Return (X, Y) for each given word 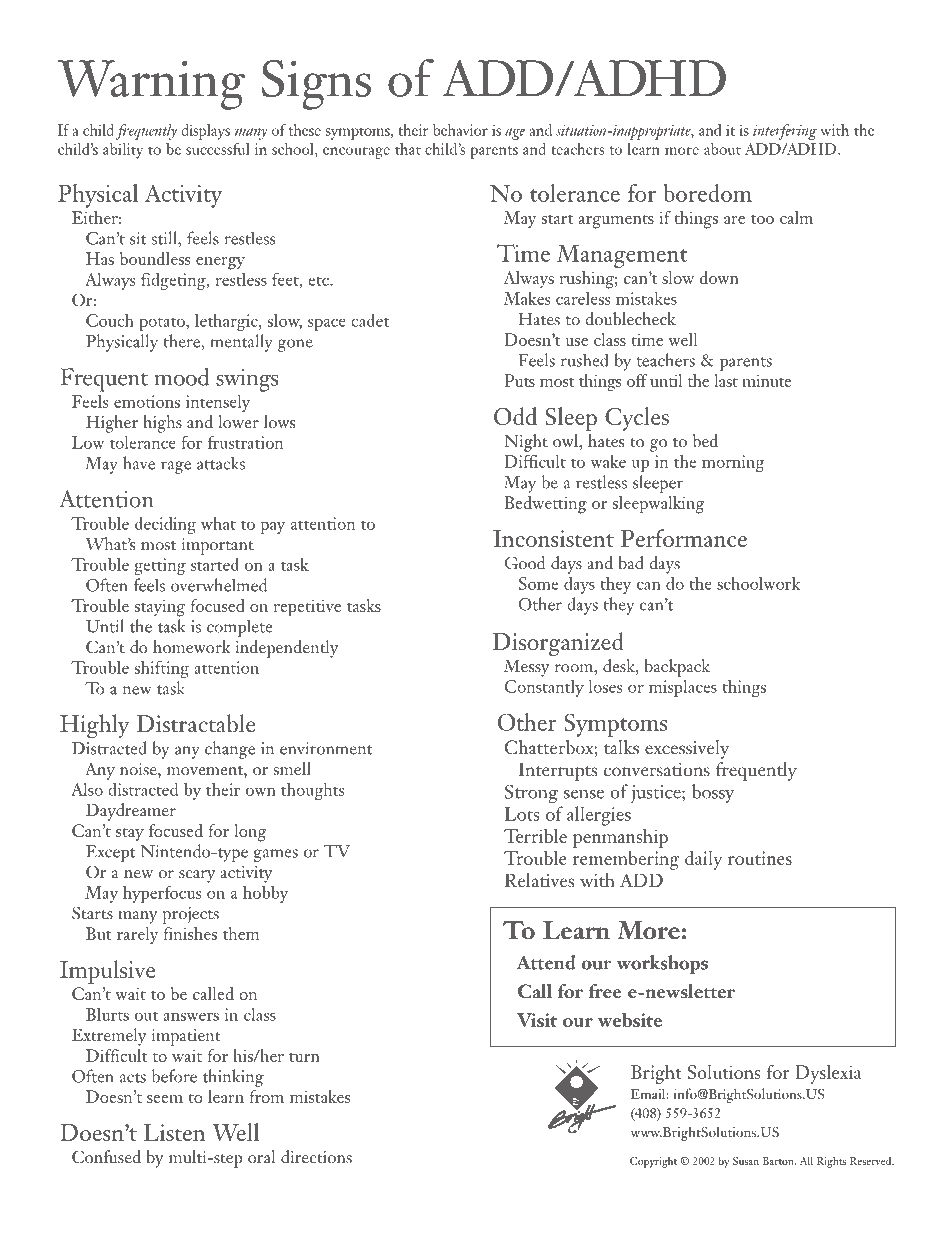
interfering (785, 132)
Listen (174, 1132)
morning (733, 463)
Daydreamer (131, 812)
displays (205, 132)
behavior (460, 130)
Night (526, 443)
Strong (531, 794)
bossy (713, 793)
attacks (221, 463)
